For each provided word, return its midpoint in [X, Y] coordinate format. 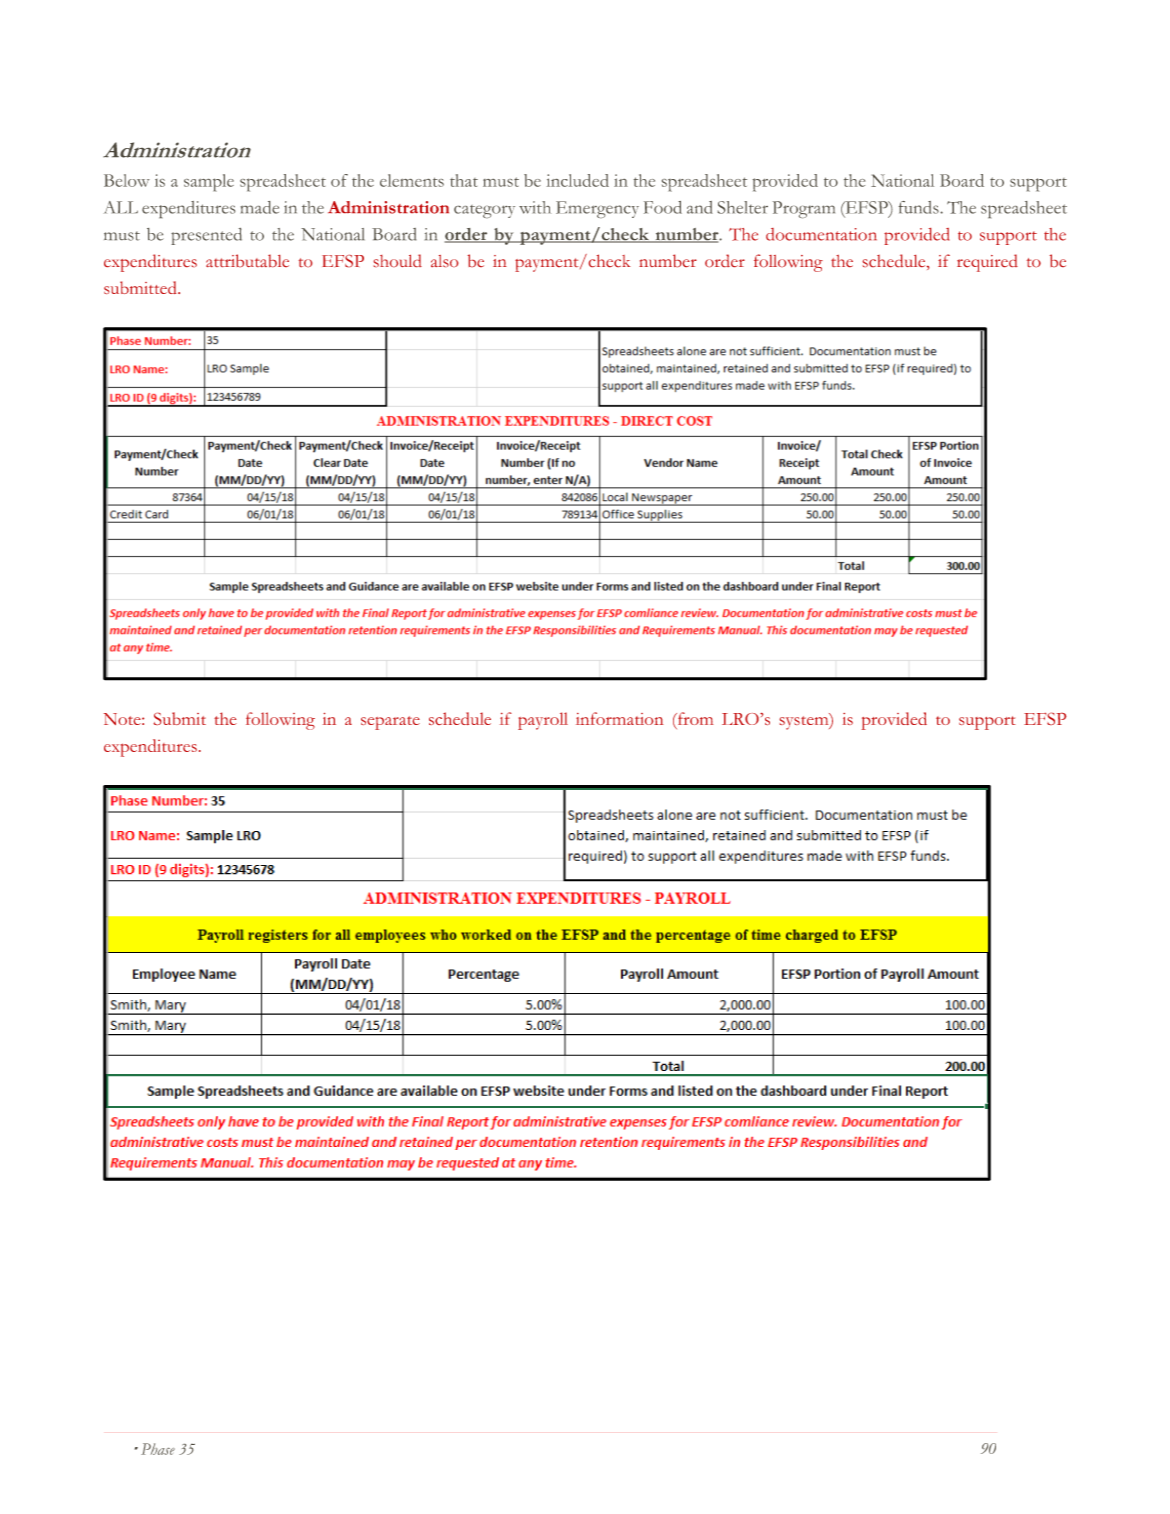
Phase [158, 1449]
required [987, 263]
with [534, 207]
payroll [543, 721]
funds [920, 207]
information [619, 718]
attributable [247, 260]
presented [206, 236]
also [444, 261]
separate [390, 723]
